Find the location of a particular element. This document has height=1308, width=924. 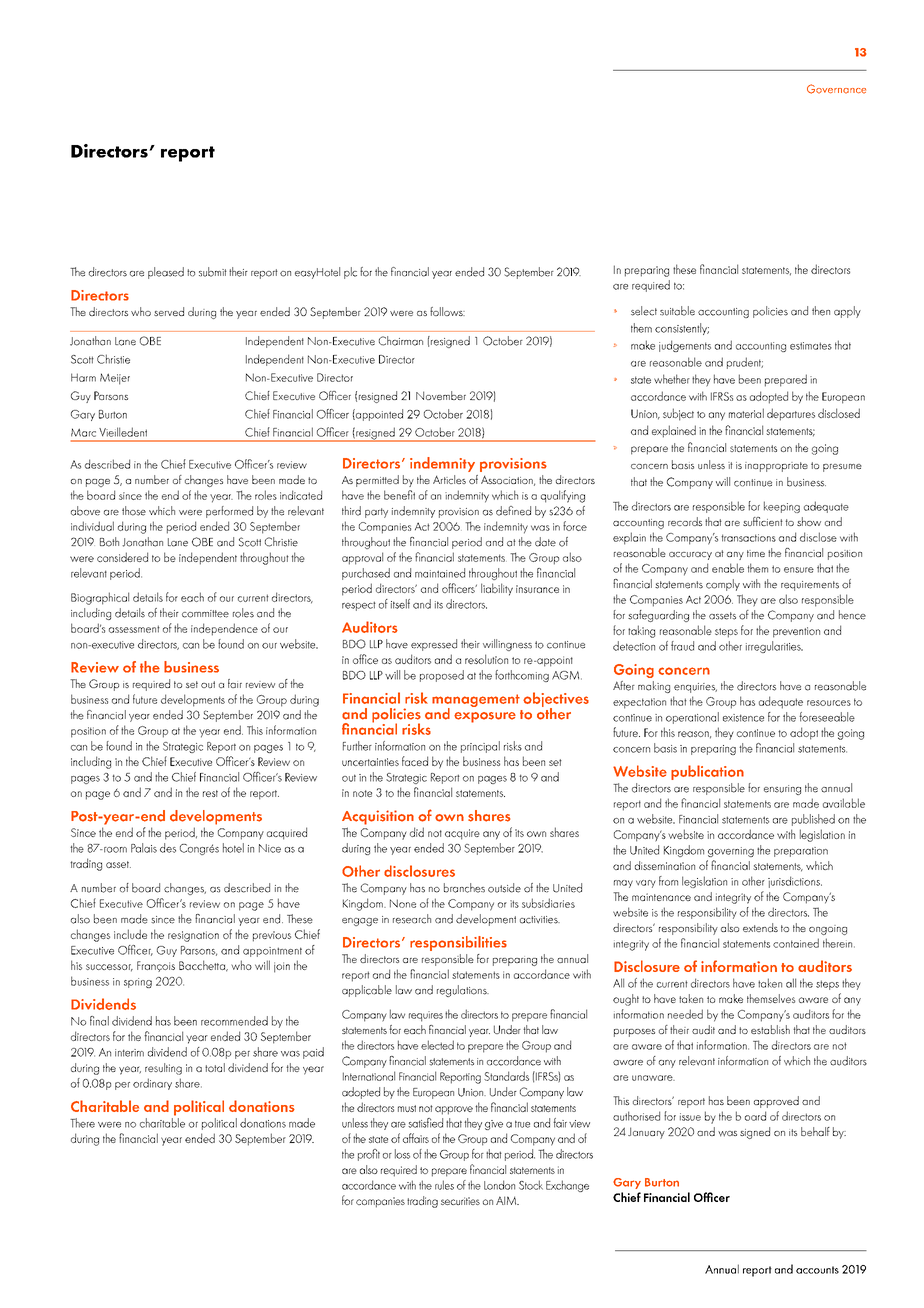

ordinary is located at coordinates (152, 1084).
